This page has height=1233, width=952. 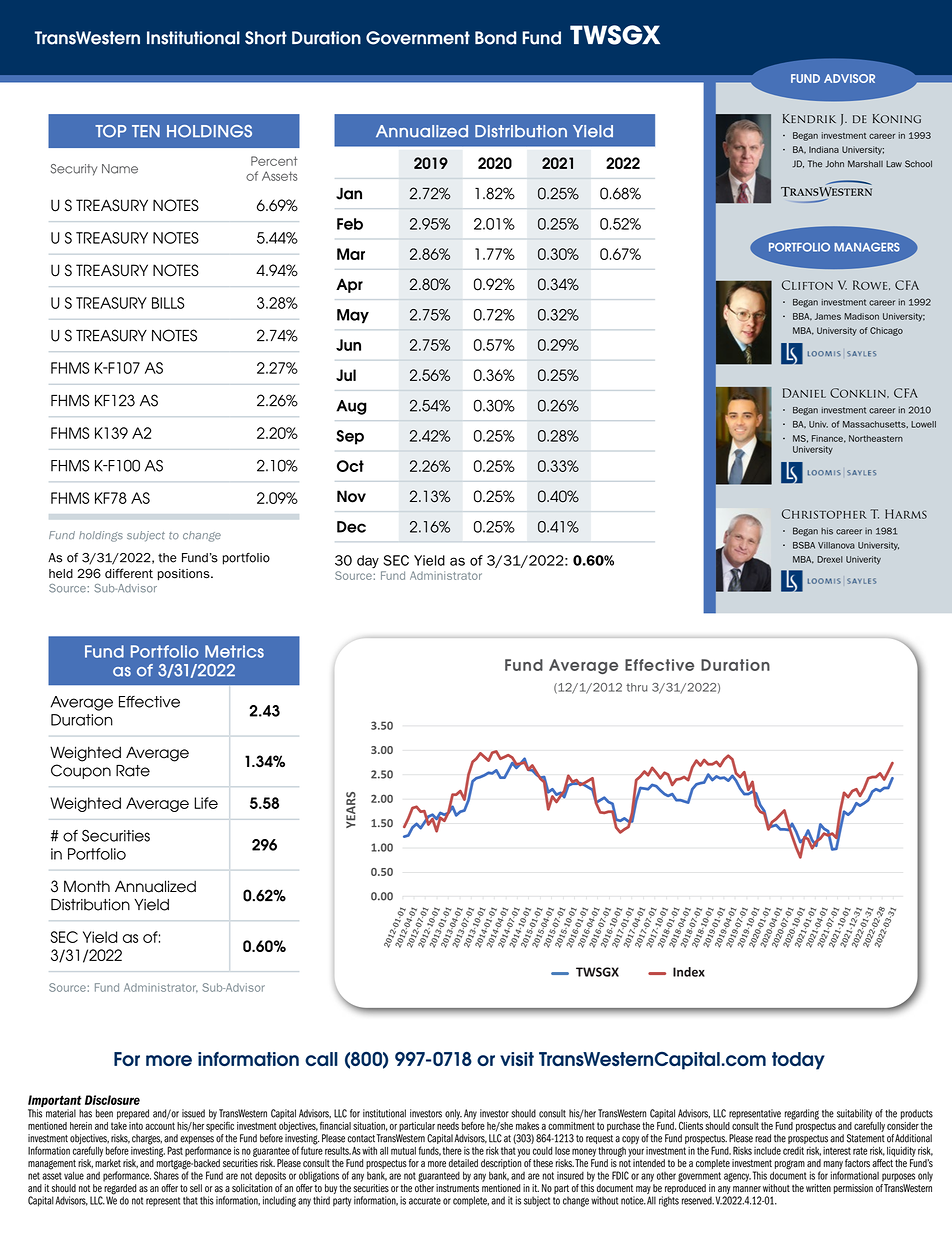 I want to click on Month, so click(x=87, y=886).
